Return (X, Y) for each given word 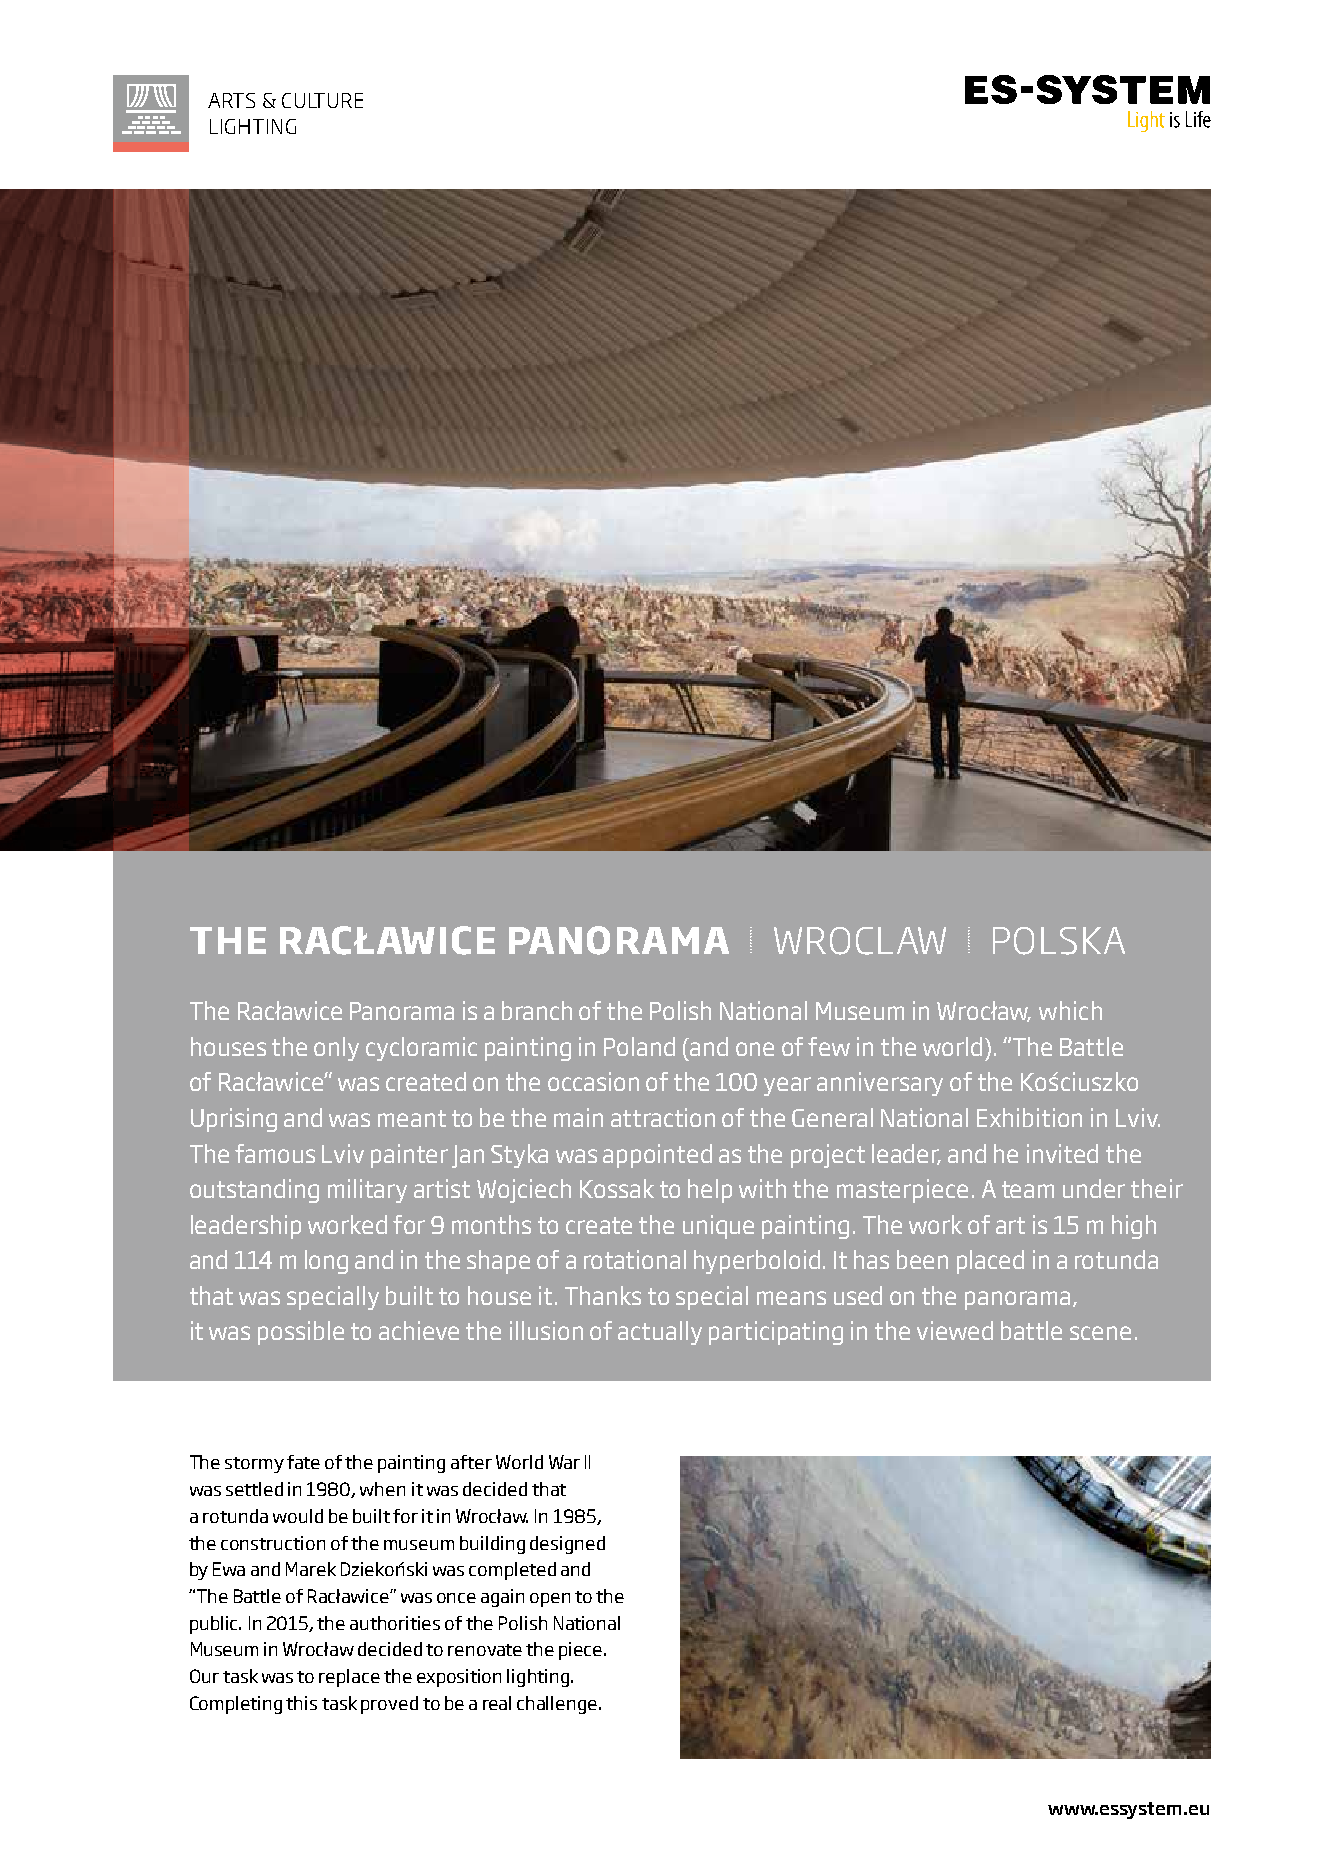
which (1070, 1010)
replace (349, 1678)
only (336, 1049)
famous (275, 1153)
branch (537, 1010)
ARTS (231, 100)
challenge (557, 1705)
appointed (657, 1156)
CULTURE (322, 100)
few (829, 1046)
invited (1062, 1153)
